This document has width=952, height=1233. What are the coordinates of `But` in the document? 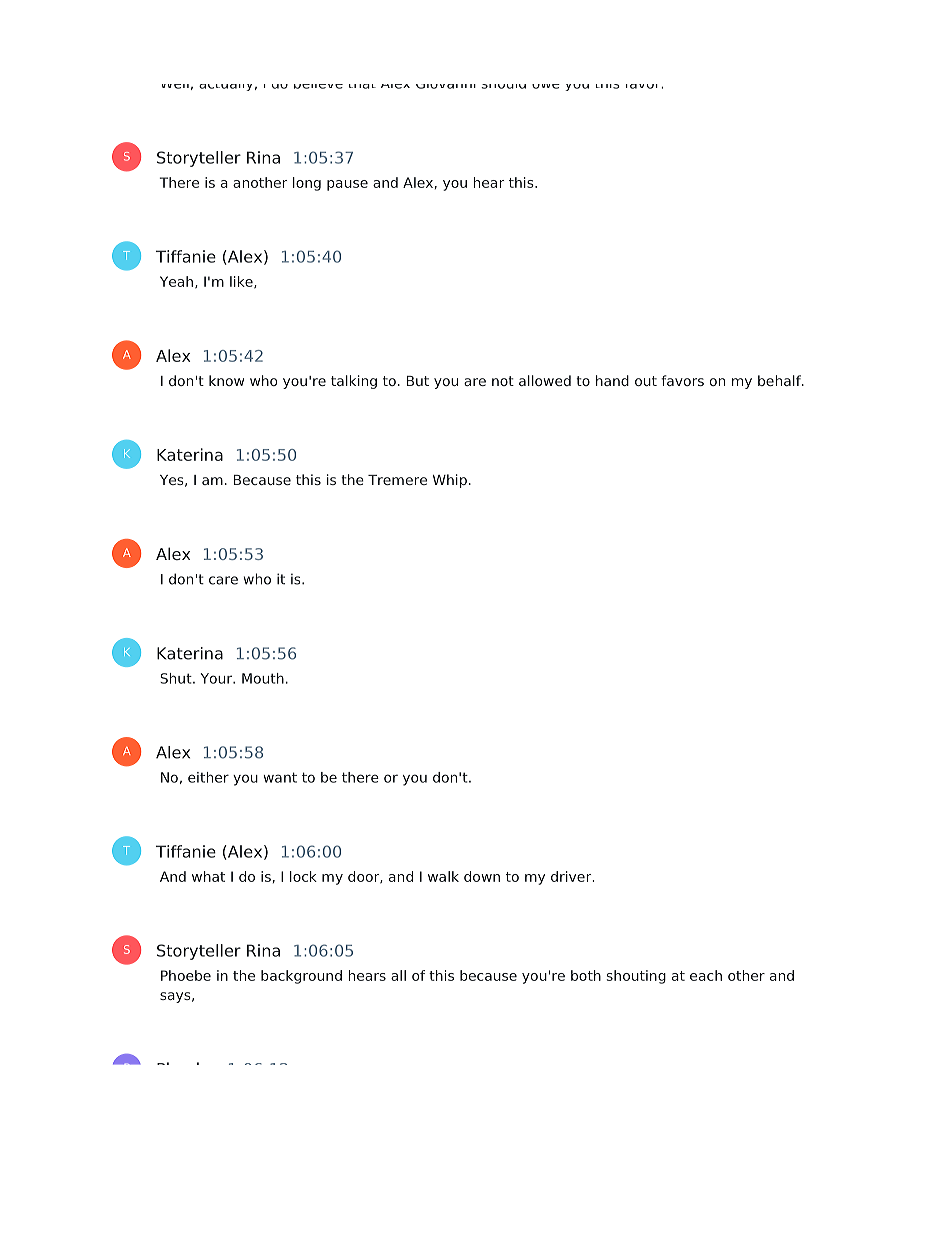 It's located at (418, 381).
